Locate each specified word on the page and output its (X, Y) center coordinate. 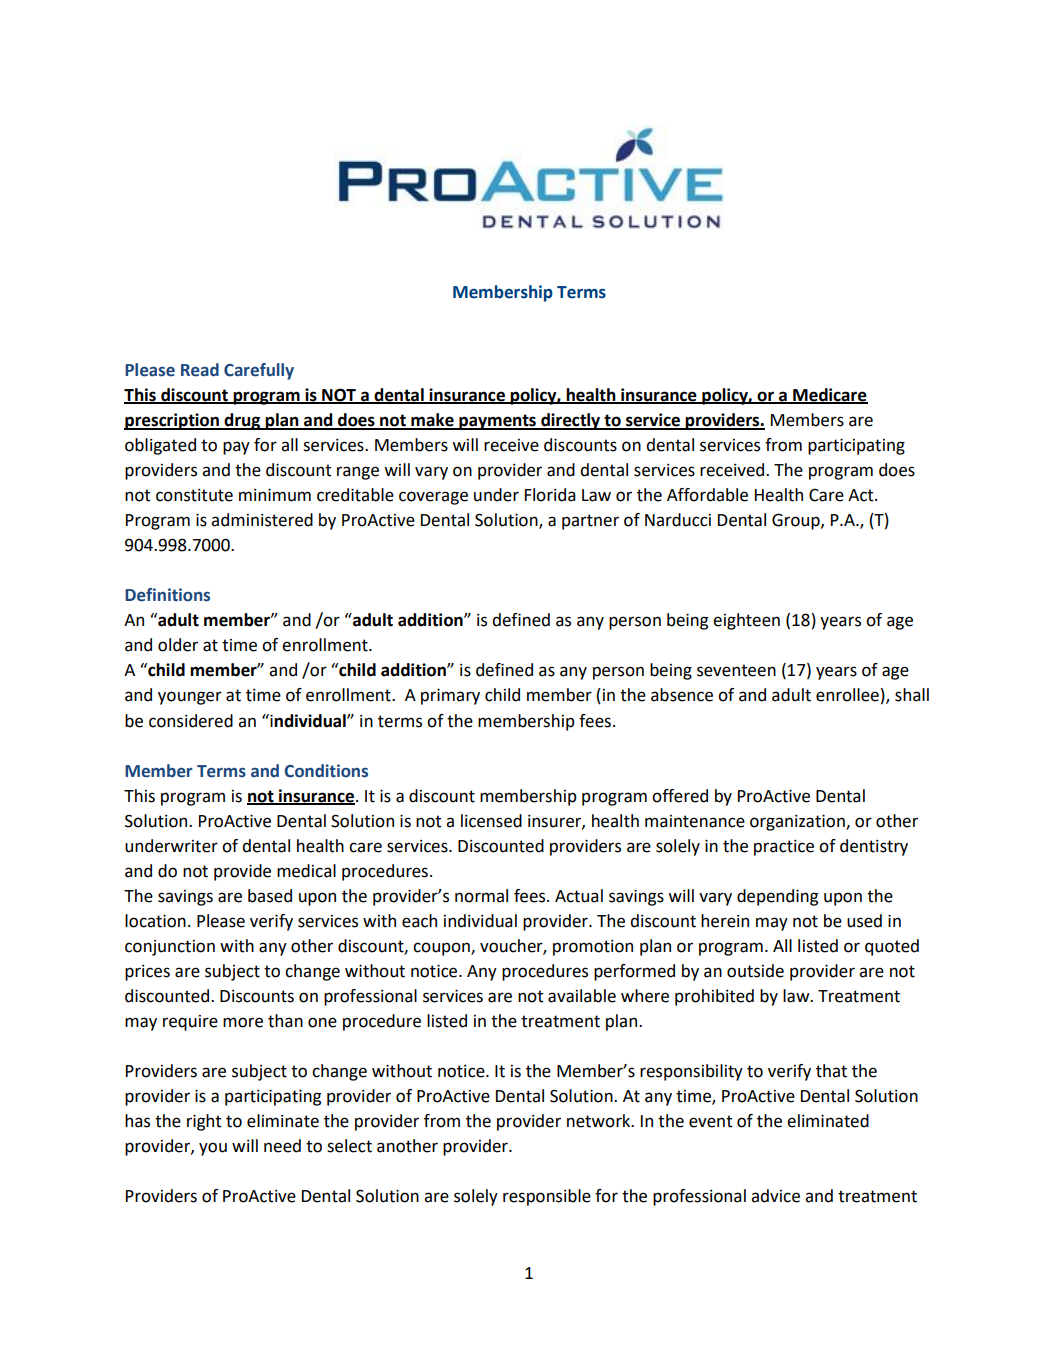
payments (497, 422)
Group (797, 521)
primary (450, 697)
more (243, 1022)
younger (190, 698)
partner (590, 522)
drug (242, 421)
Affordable (707, 495)
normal (481, 896)
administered (262, 520)
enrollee (847, 695)
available (582, 996)
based (270, 896)
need (282, 1146)
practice (784, 848)
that (831, 1071)
